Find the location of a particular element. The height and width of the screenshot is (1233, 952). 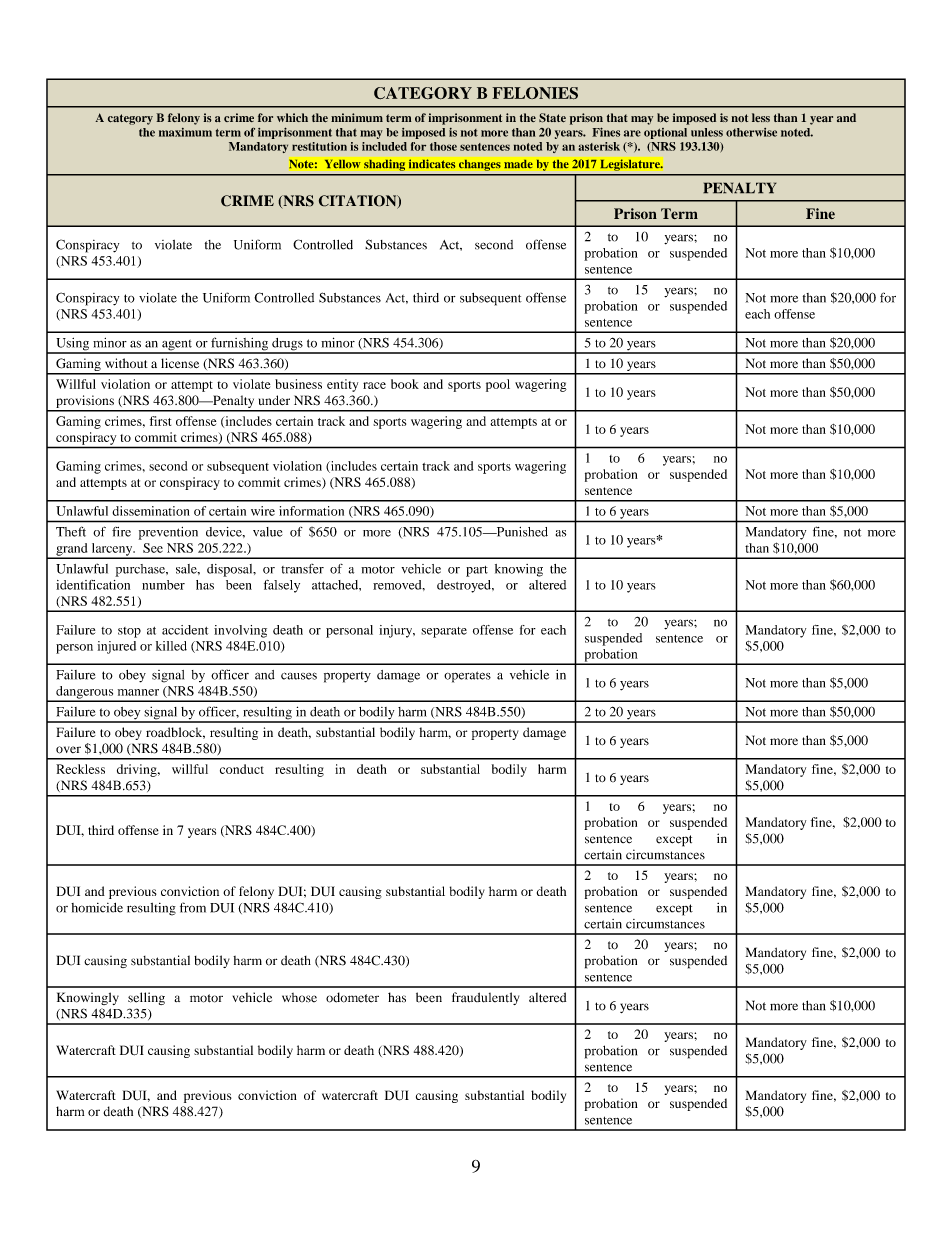

maximum is located at coordinates (185, 132).
